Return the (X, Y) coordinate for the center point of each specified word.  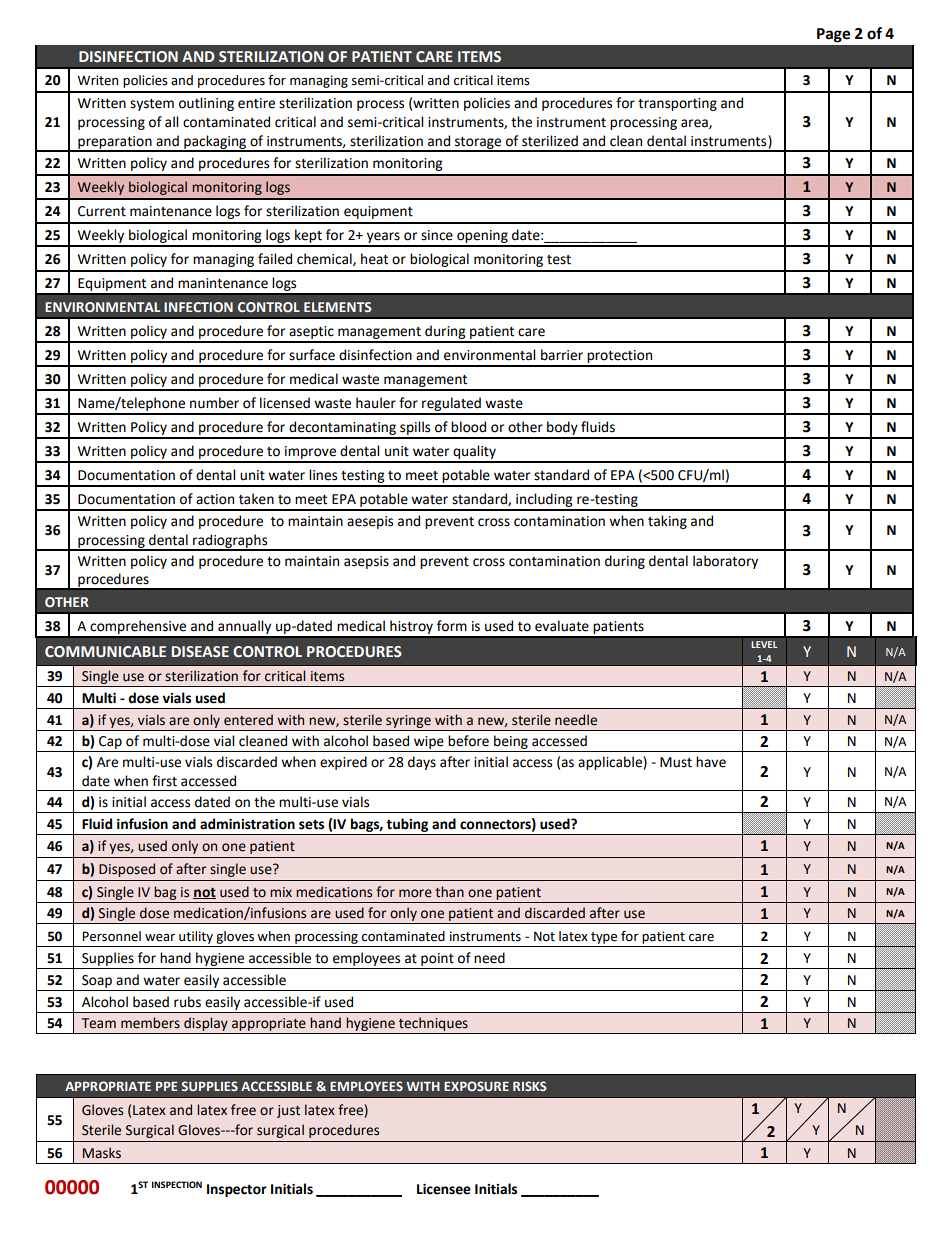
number (214, 403)
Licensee (444, 1189)
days (422, 763)
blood (468, 427)
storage (478, 144)
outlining (206, 104)
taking (667, 522)
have (711, 762)
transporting (677, 104)
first (164, 781)
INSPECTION (177, 1184)
